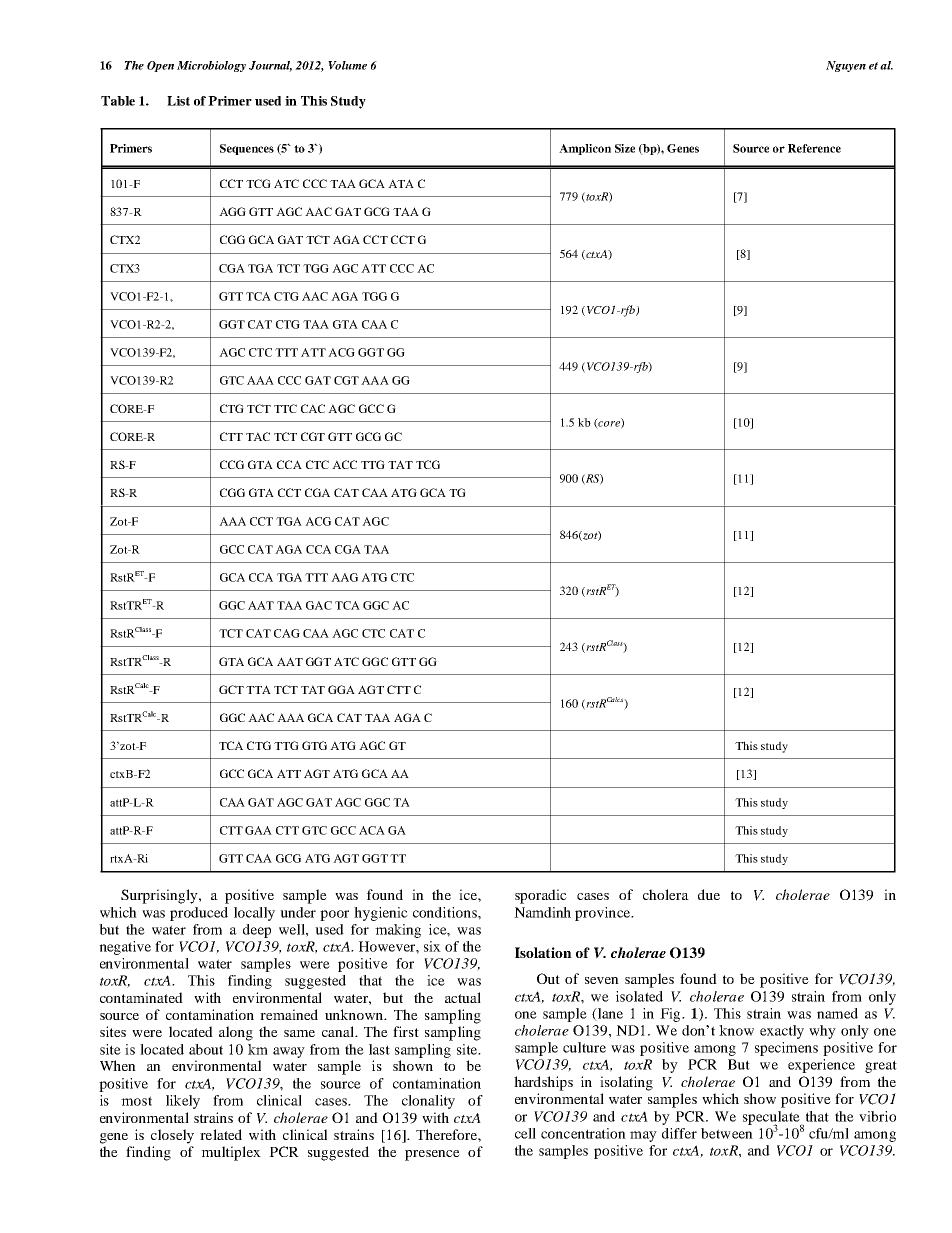  I want to click on CAG, so click(287, 633).
